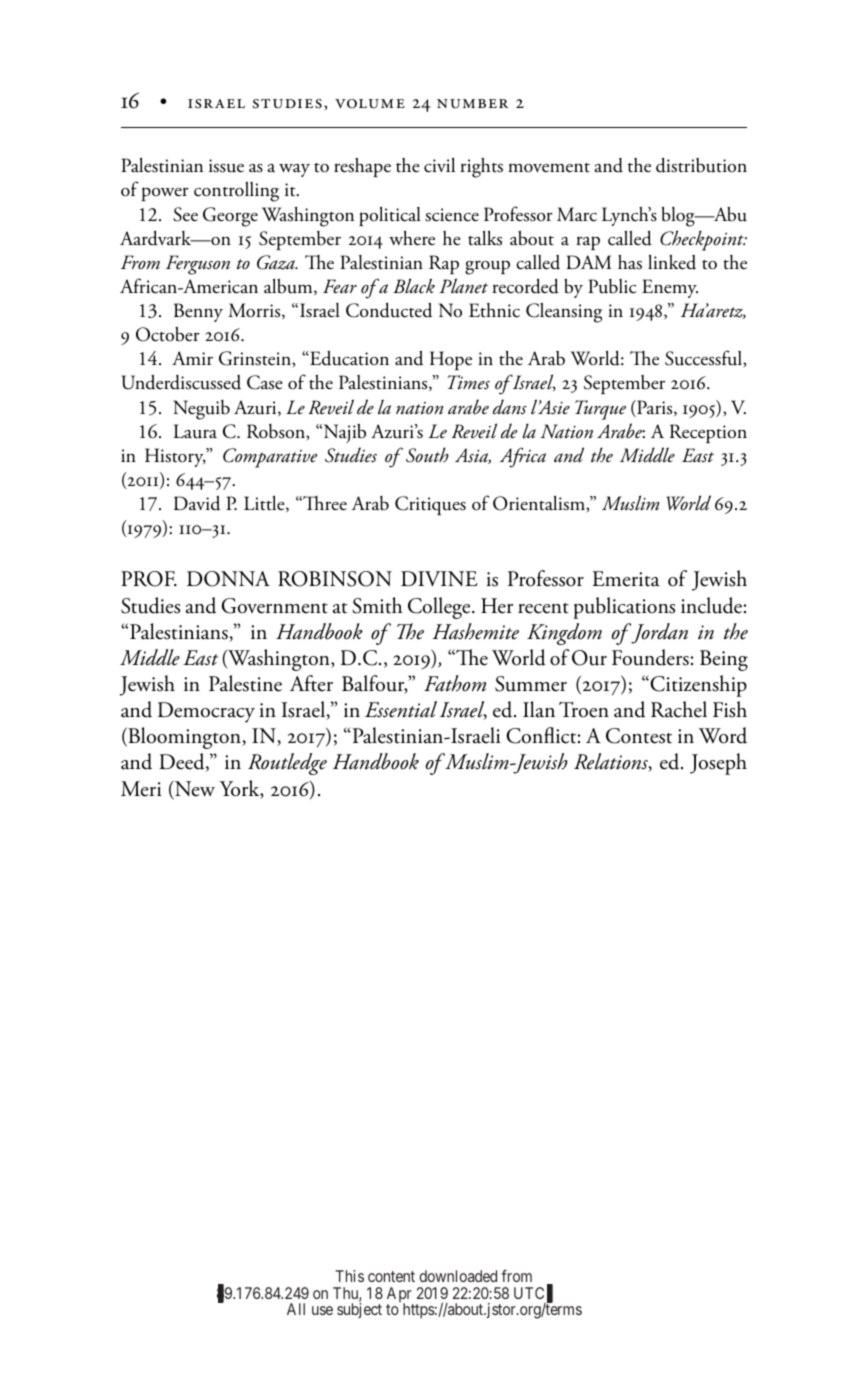 The height and width of the page is (1383, 868). Describe the element at coordinates (439, 165) in the page. I see `civil` at that location.
